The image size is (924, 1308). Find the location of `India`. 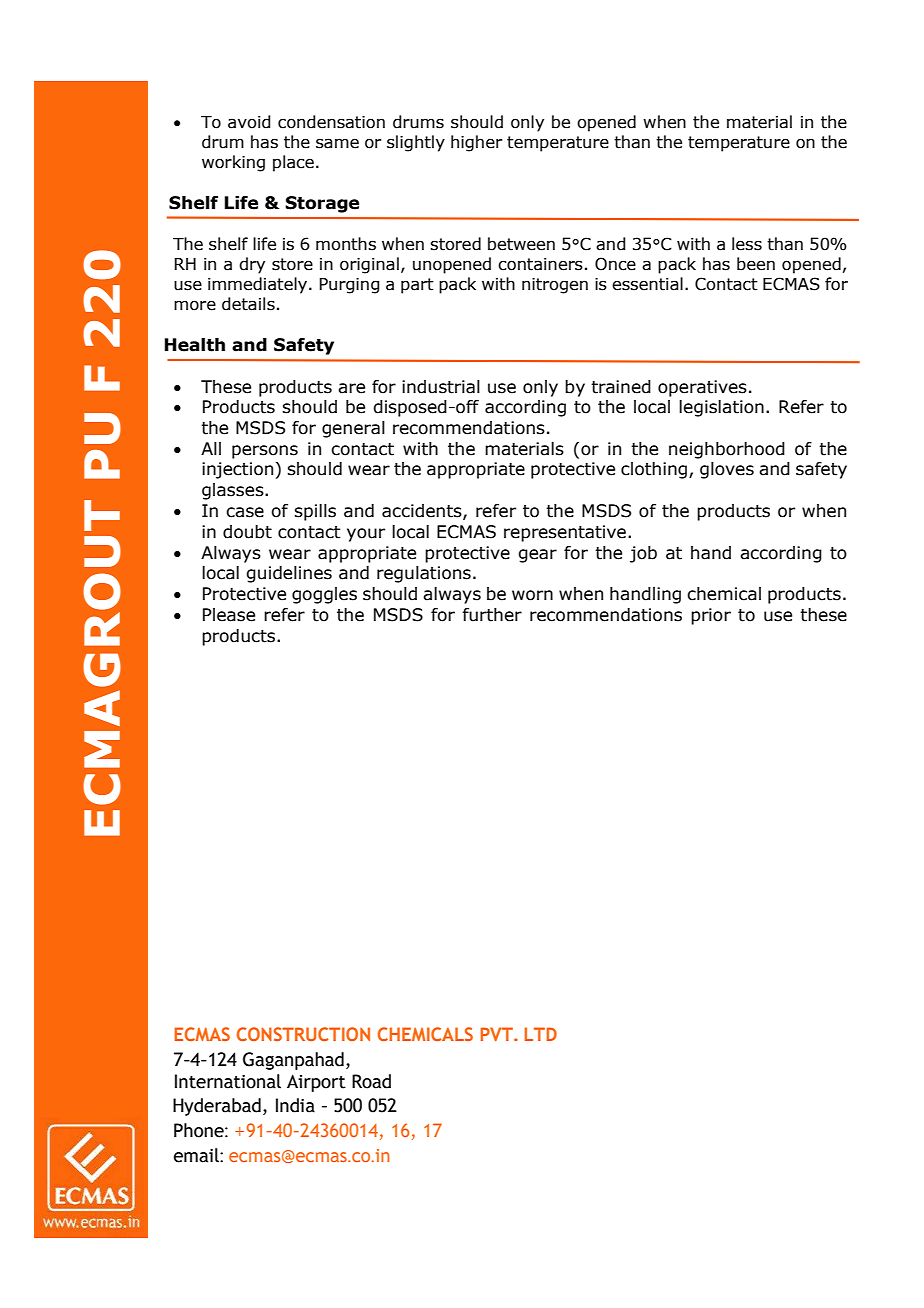

India is located at coordinates (295, 1105).
